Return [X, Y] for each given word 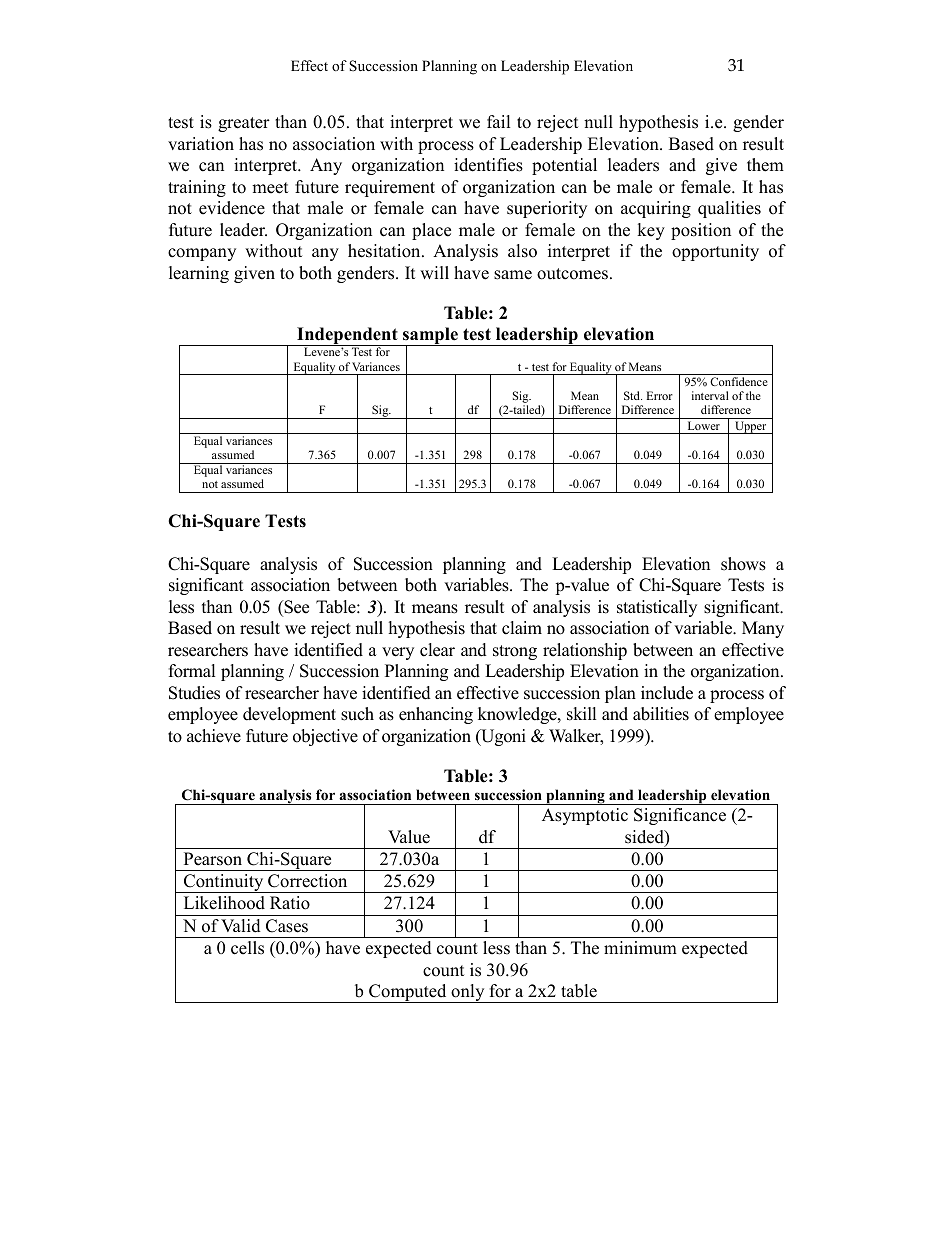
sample [430, 337]
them [765, 165]
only [468, 993]
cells [247, 948]
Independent [347, 336]
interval [710, 395]
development [289, 715]
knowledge [518, 715]
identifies [488, 165]
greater [244, 124]
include [667, 693]
